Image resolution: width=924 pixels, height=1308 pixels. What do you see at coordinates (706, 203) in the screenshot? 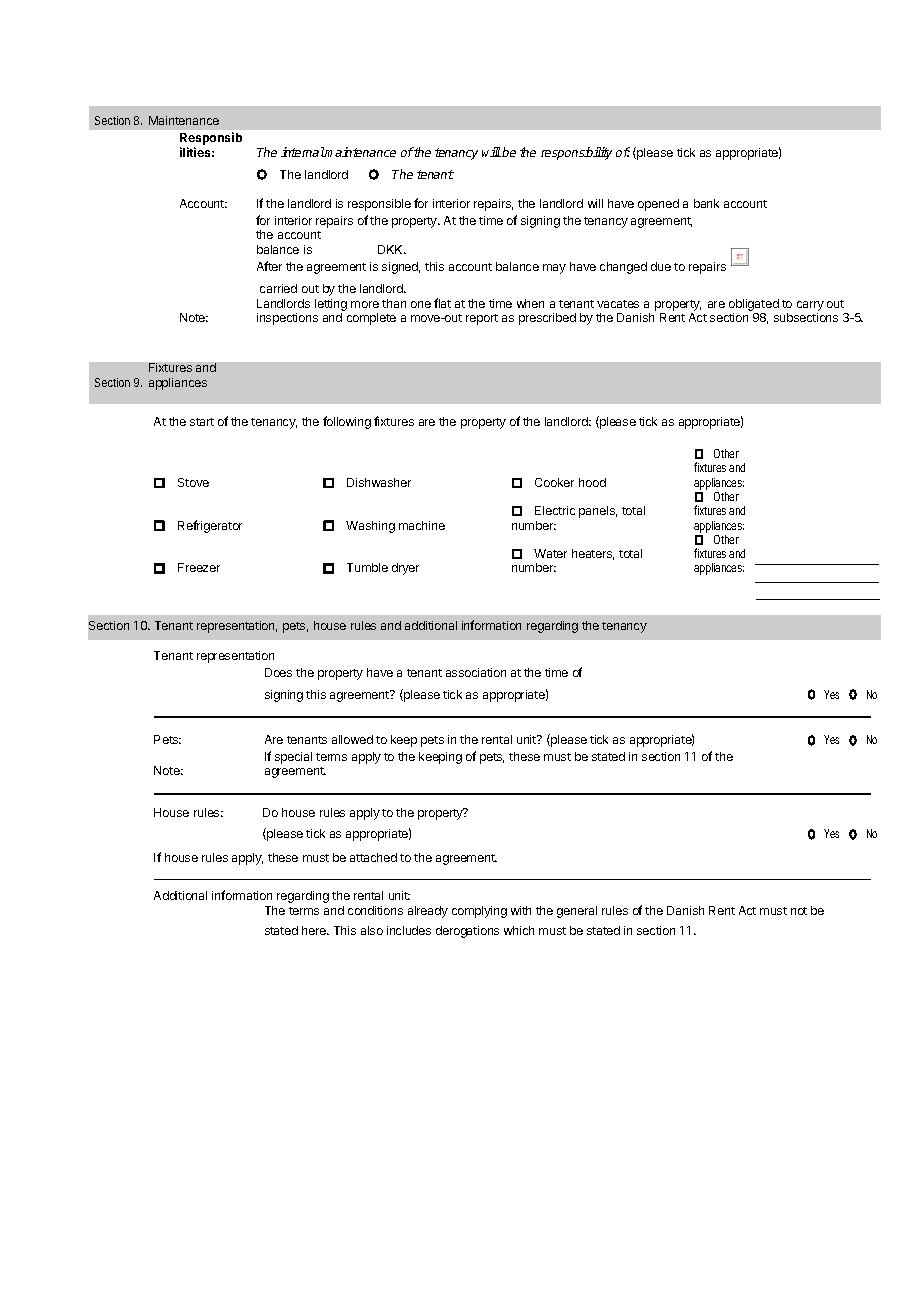
I see `bank` at bounding box center [706, 203].
